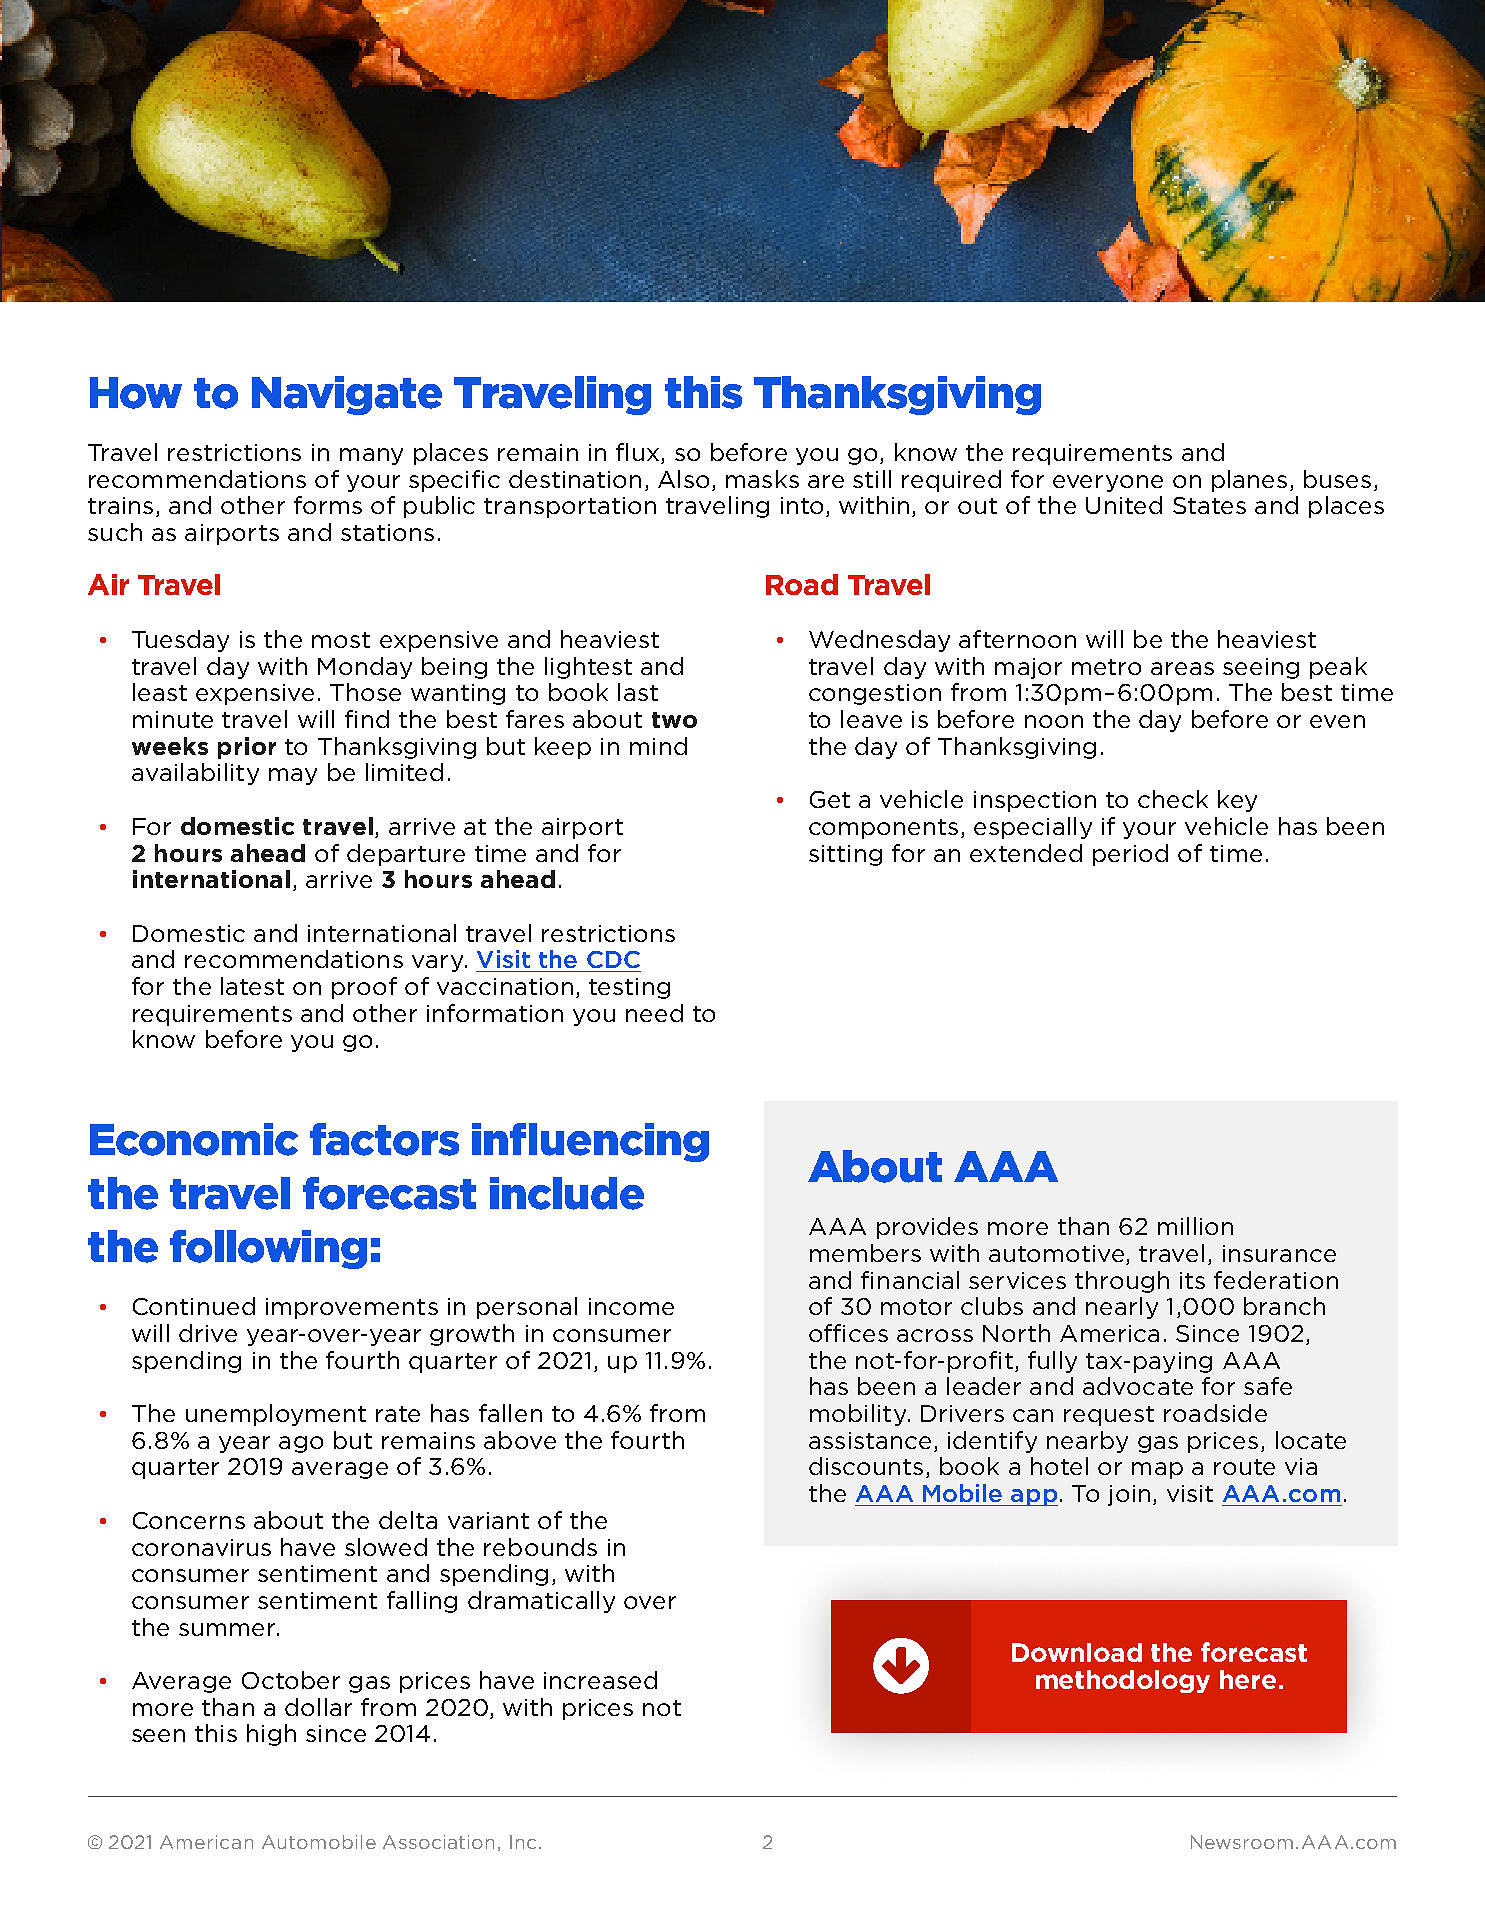 The width and height of the document is (1485, 1922). Describe the element at coordinates (600, 1680) in the document. I see `increased` at that location.
